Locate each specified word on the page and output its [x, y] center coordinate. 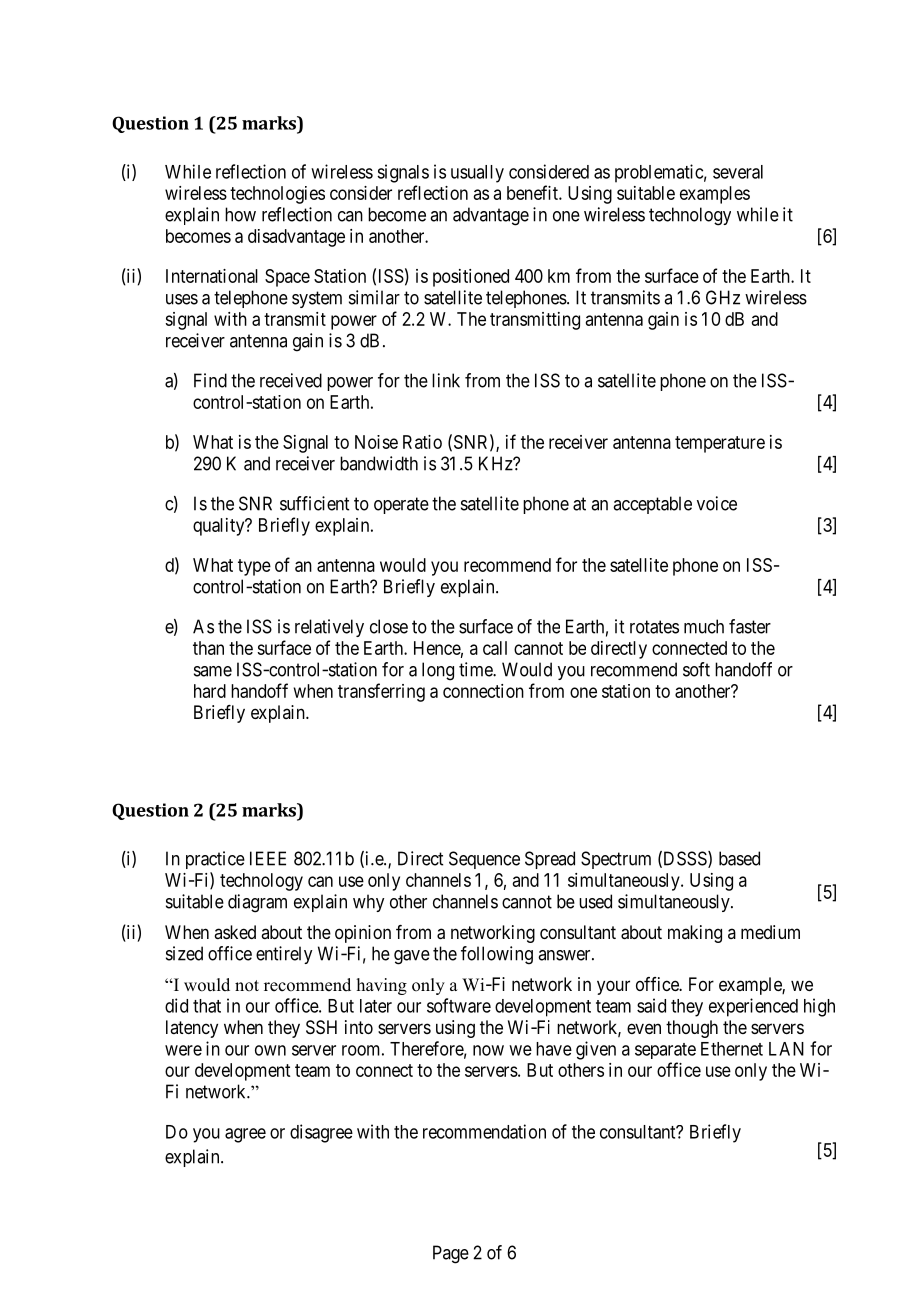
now [488, 1050]
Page [451, 1254]
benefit [533, 192]
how [240, 214]
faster [750, 626]
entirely [284, 955]
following [497, 955]
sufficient [314, 503]
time [476, 669]
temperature [720, 444]
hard [210, 691]
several [738, 172]
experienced [753, 1007]
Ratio [422, 442]
